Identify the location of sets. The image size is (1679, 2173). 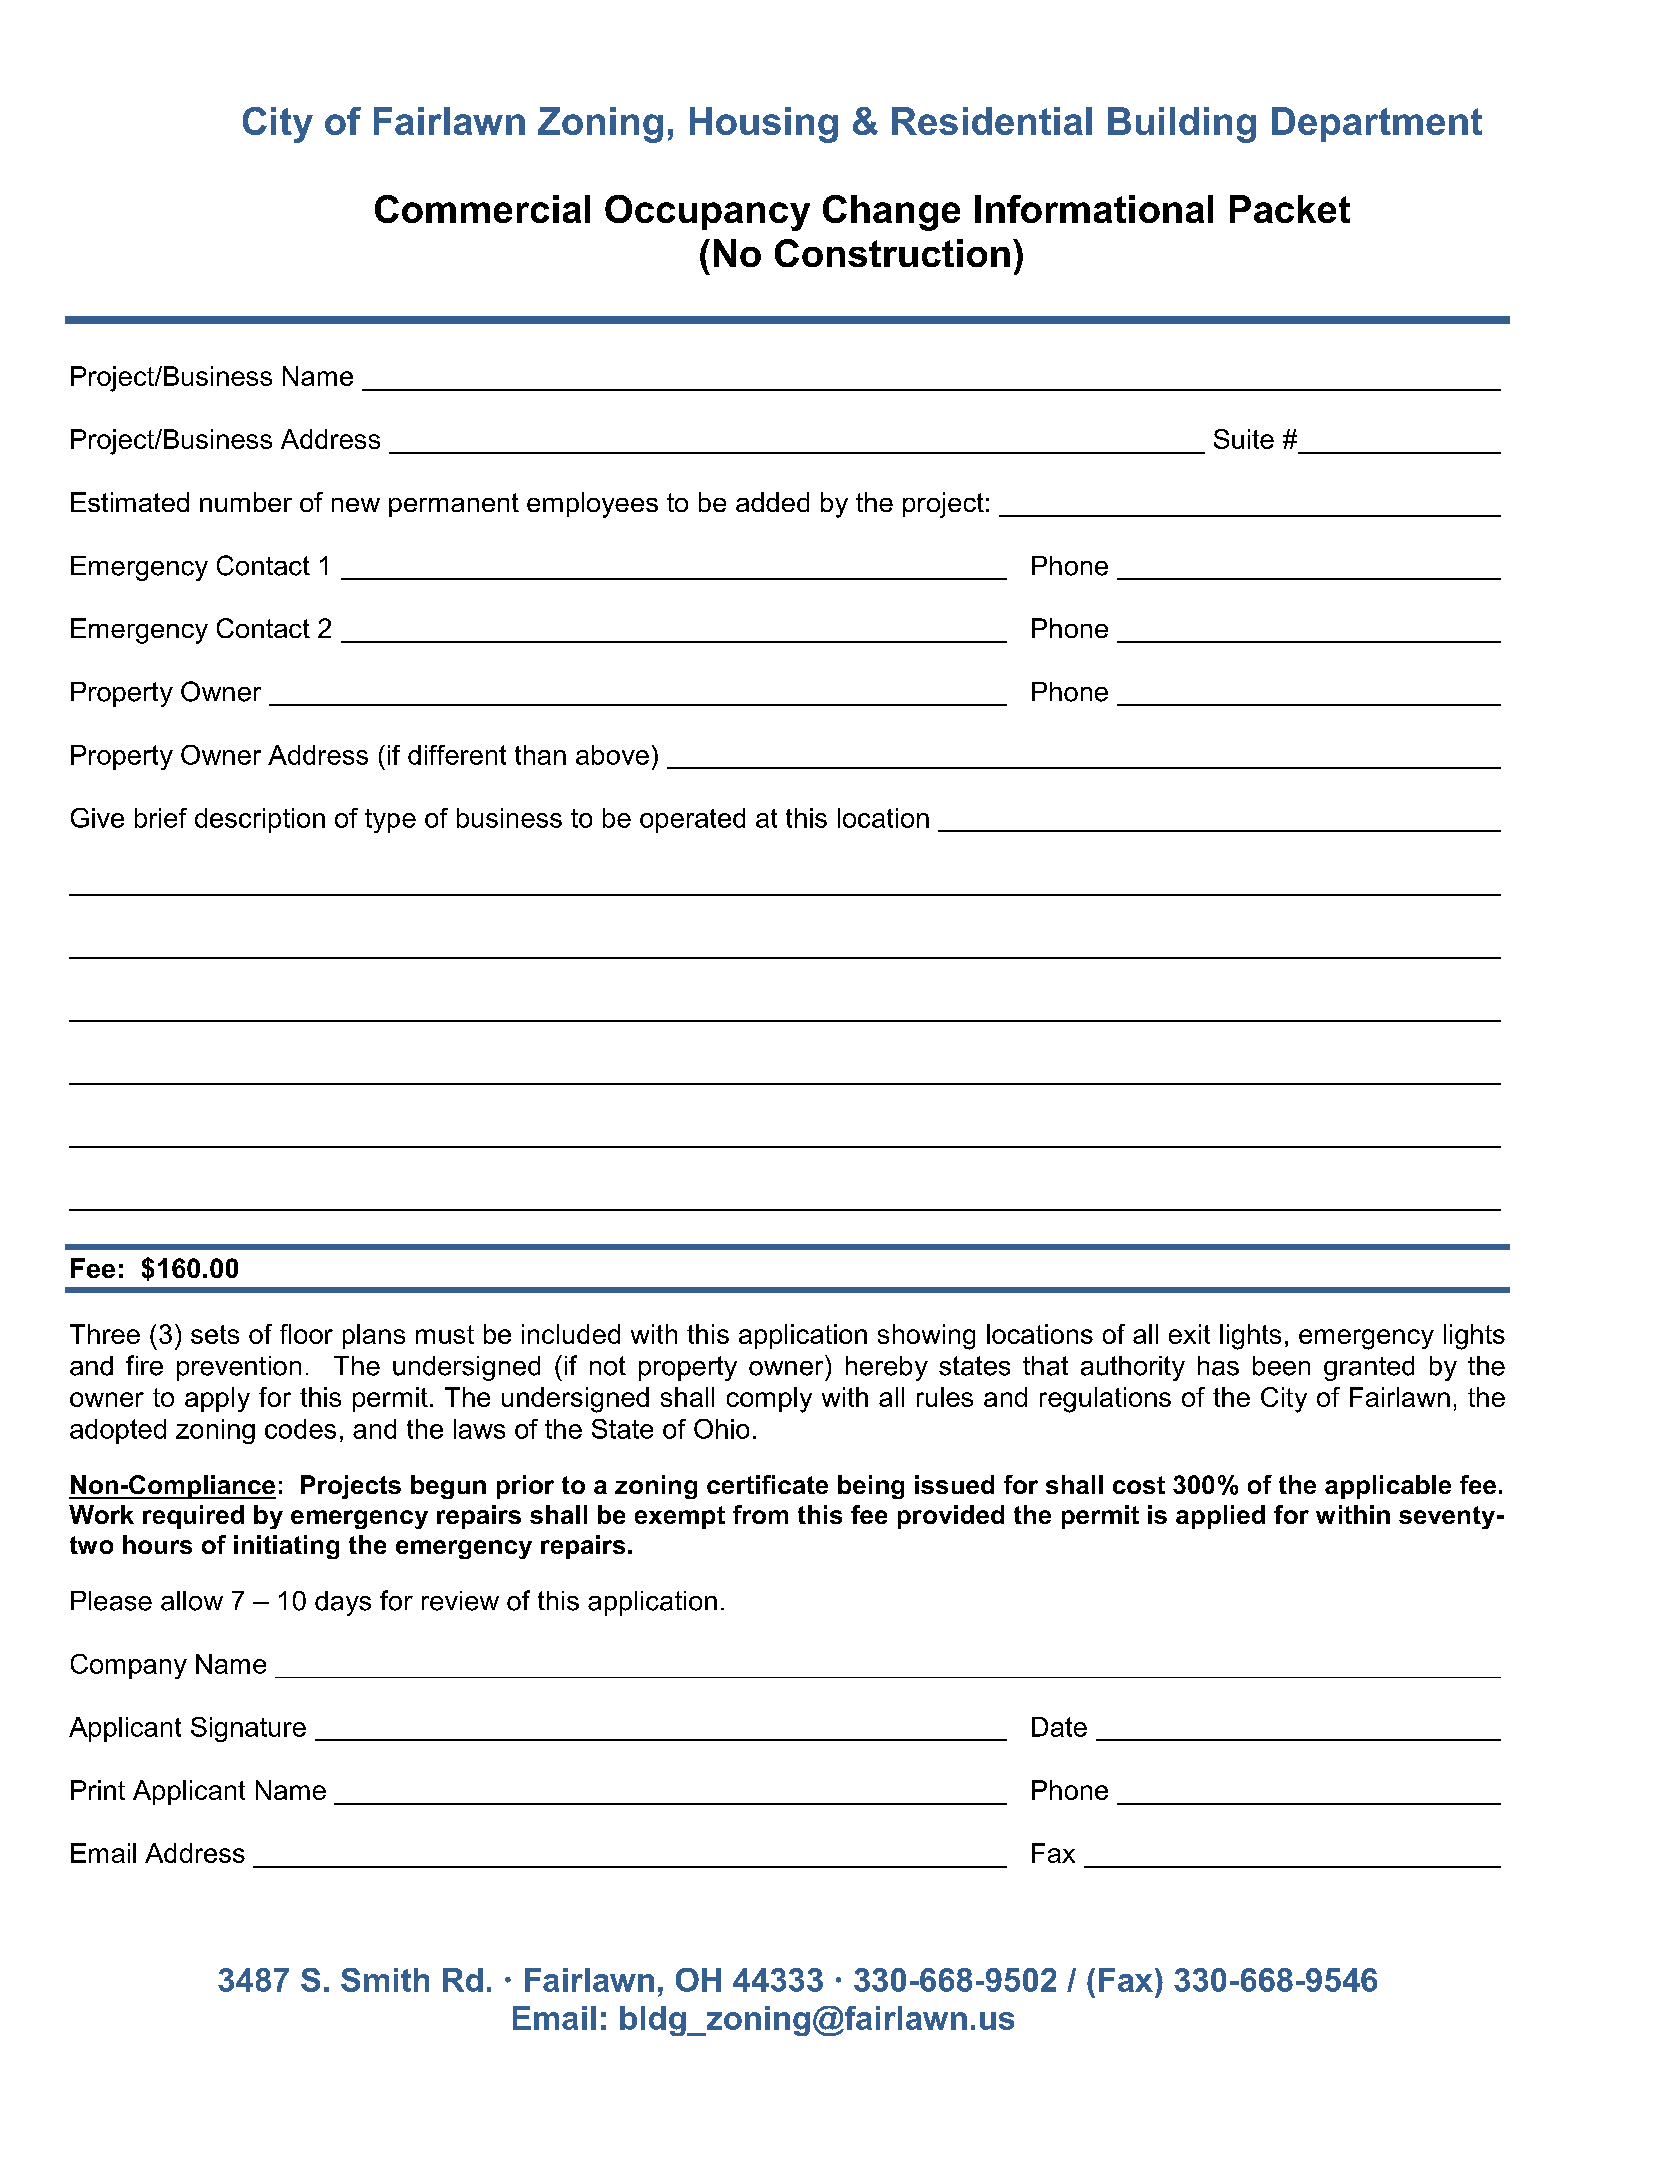
(215, 1334).
